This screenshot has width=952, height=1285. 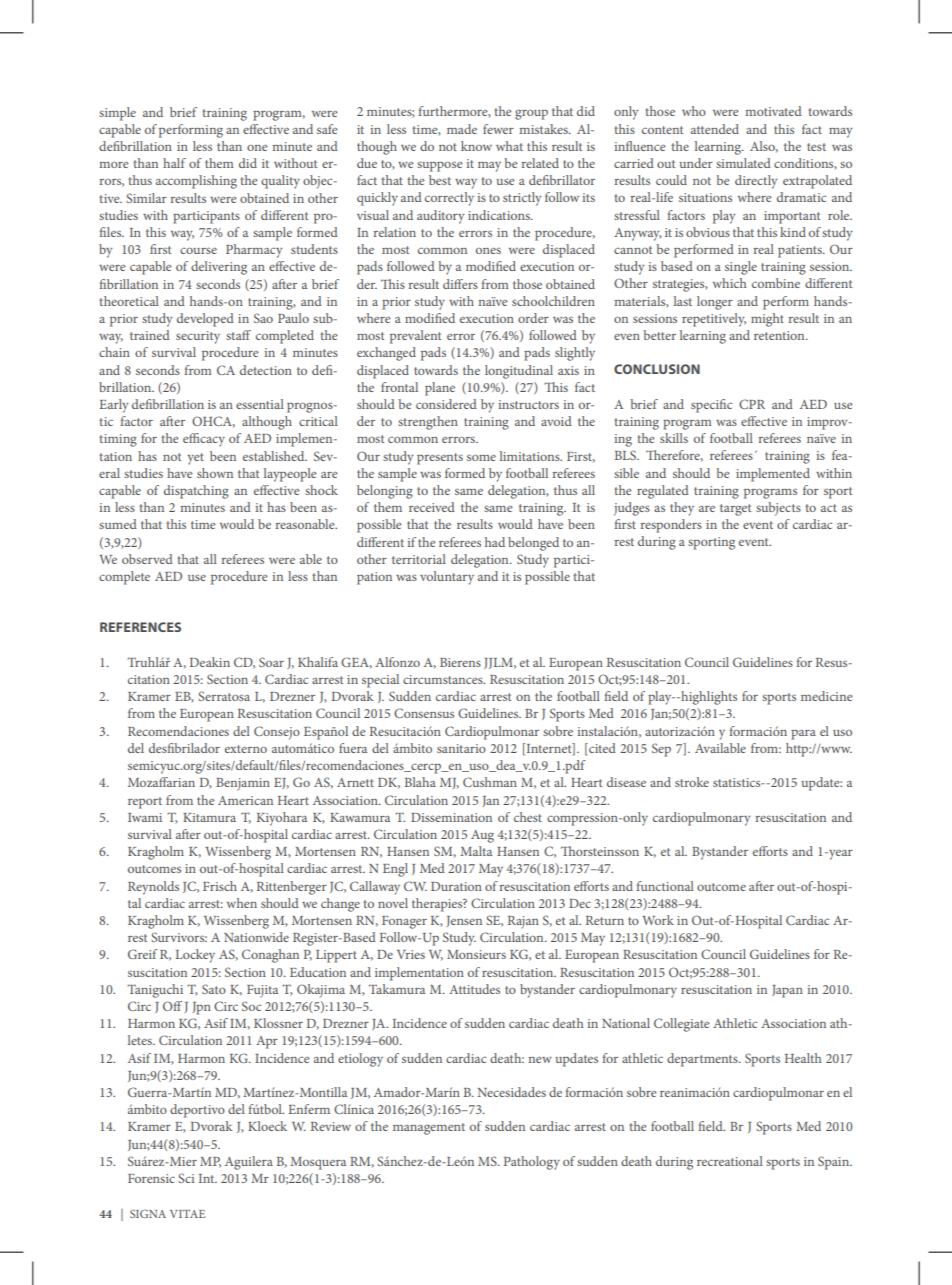 What do you see at coordinates (260, 404) in the screenshot?
I see `essential` at bounding box center [260, 404].
